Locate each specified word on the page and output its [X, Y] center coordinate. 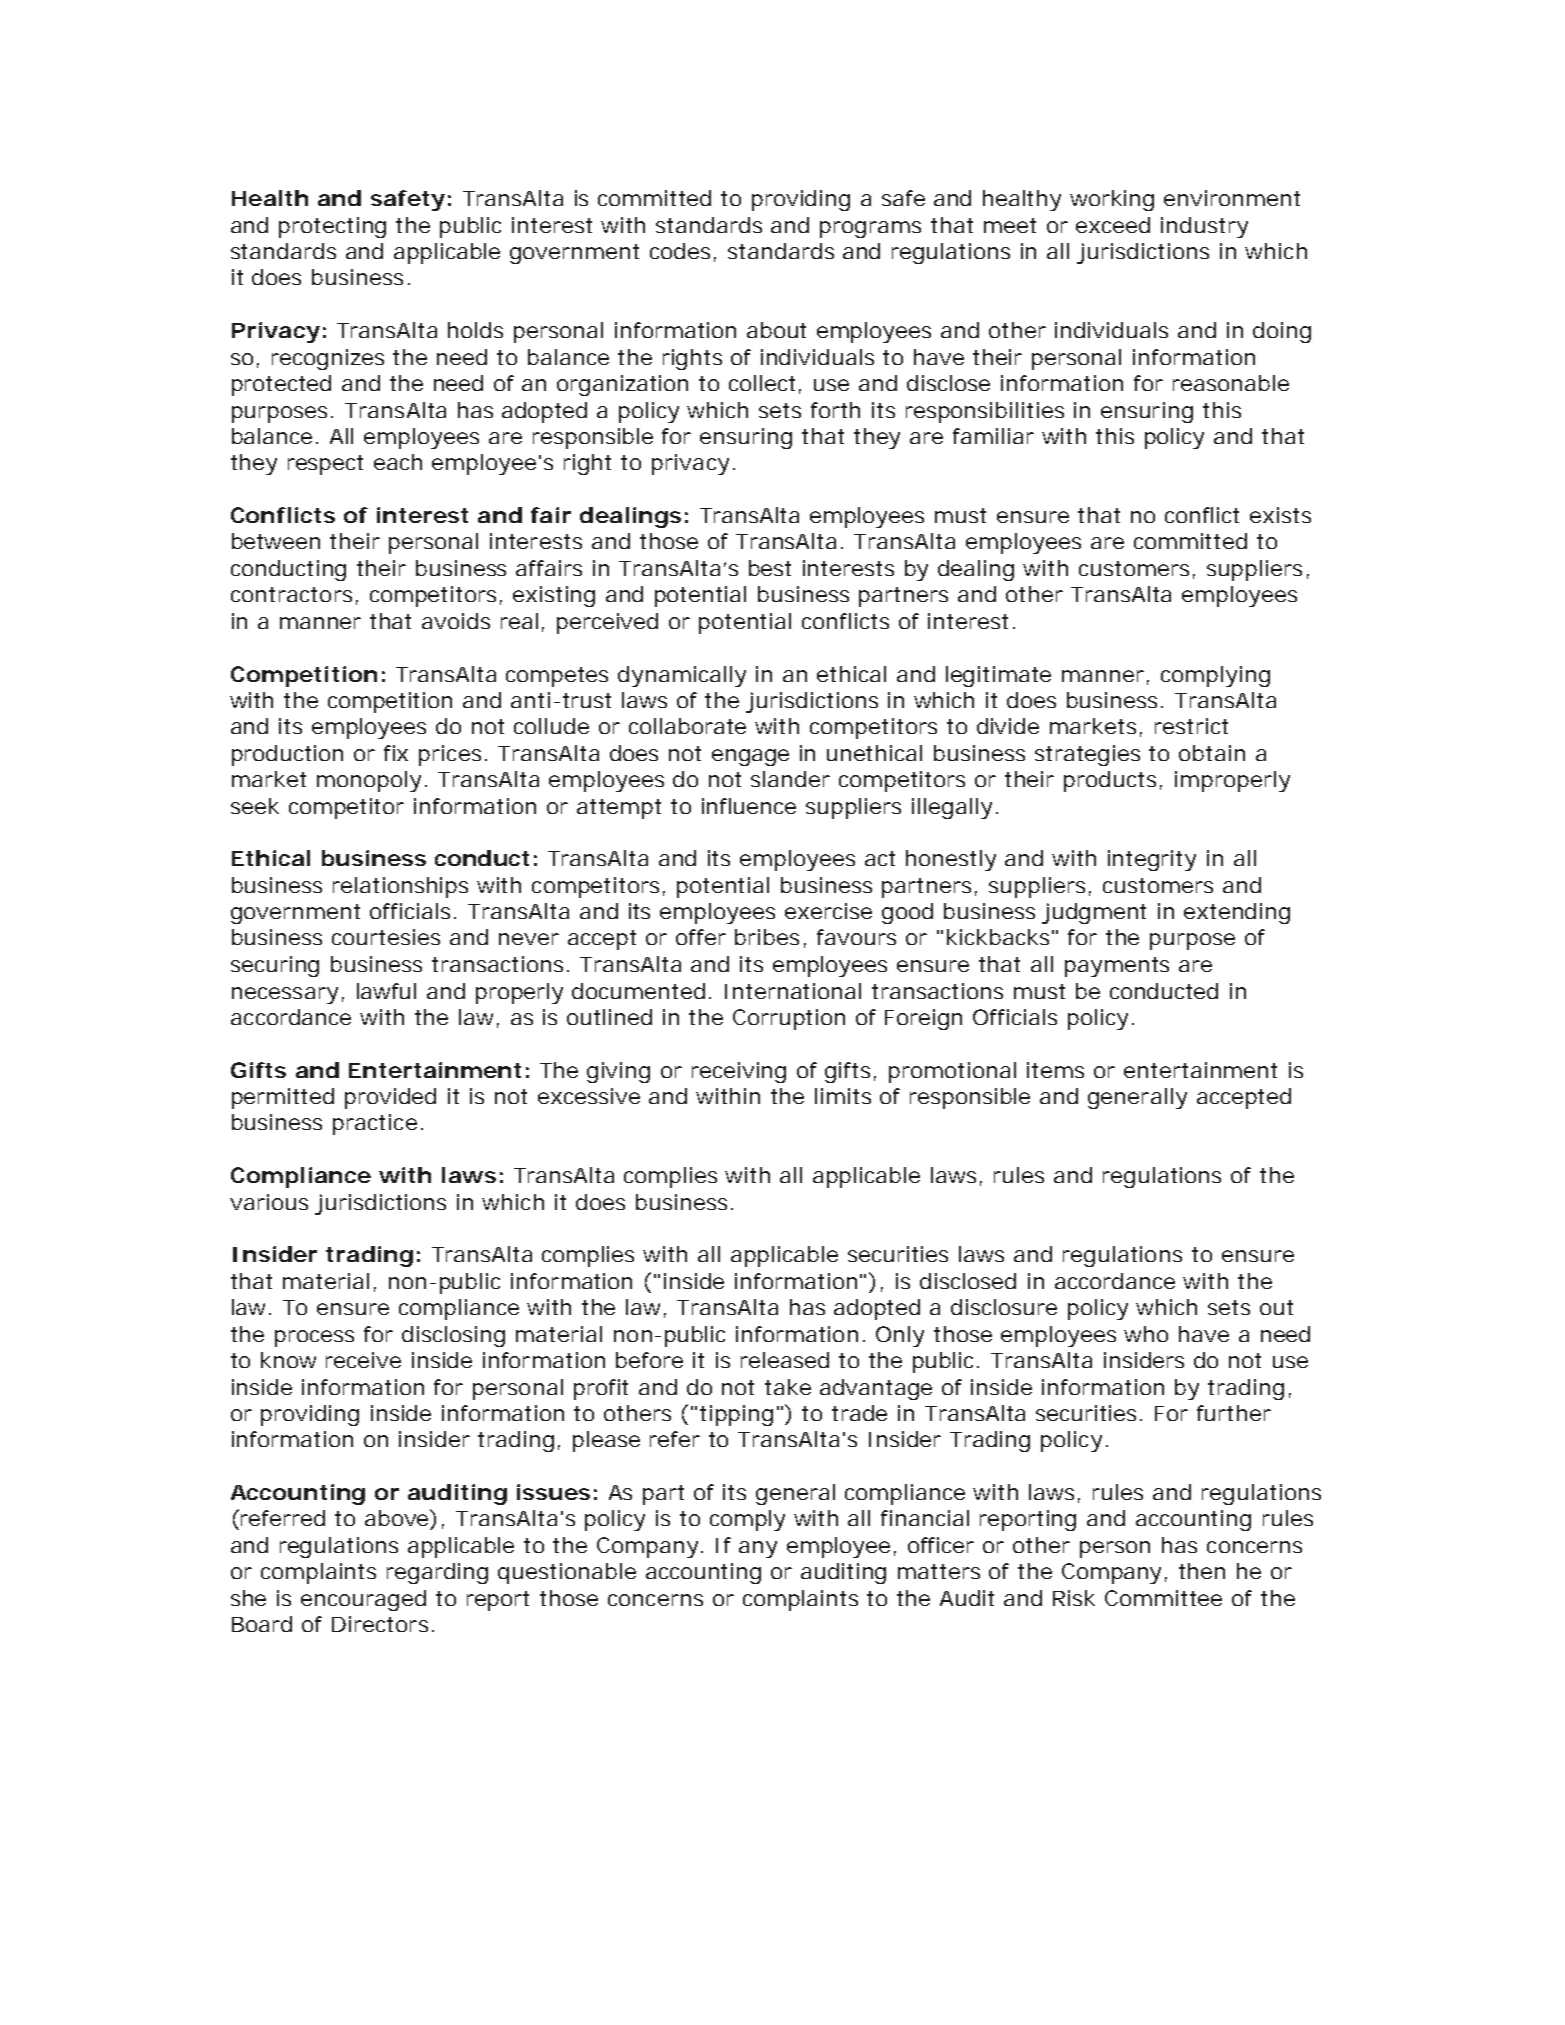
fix [396, 753]
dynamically [682, 676]
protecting [332, 227]
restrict [1191, 726]
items [1055, 1070]
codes [683, 252]
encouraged [363, 1600]
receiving [739, 1072]
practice [375, 1124]
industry [1204, 227]
